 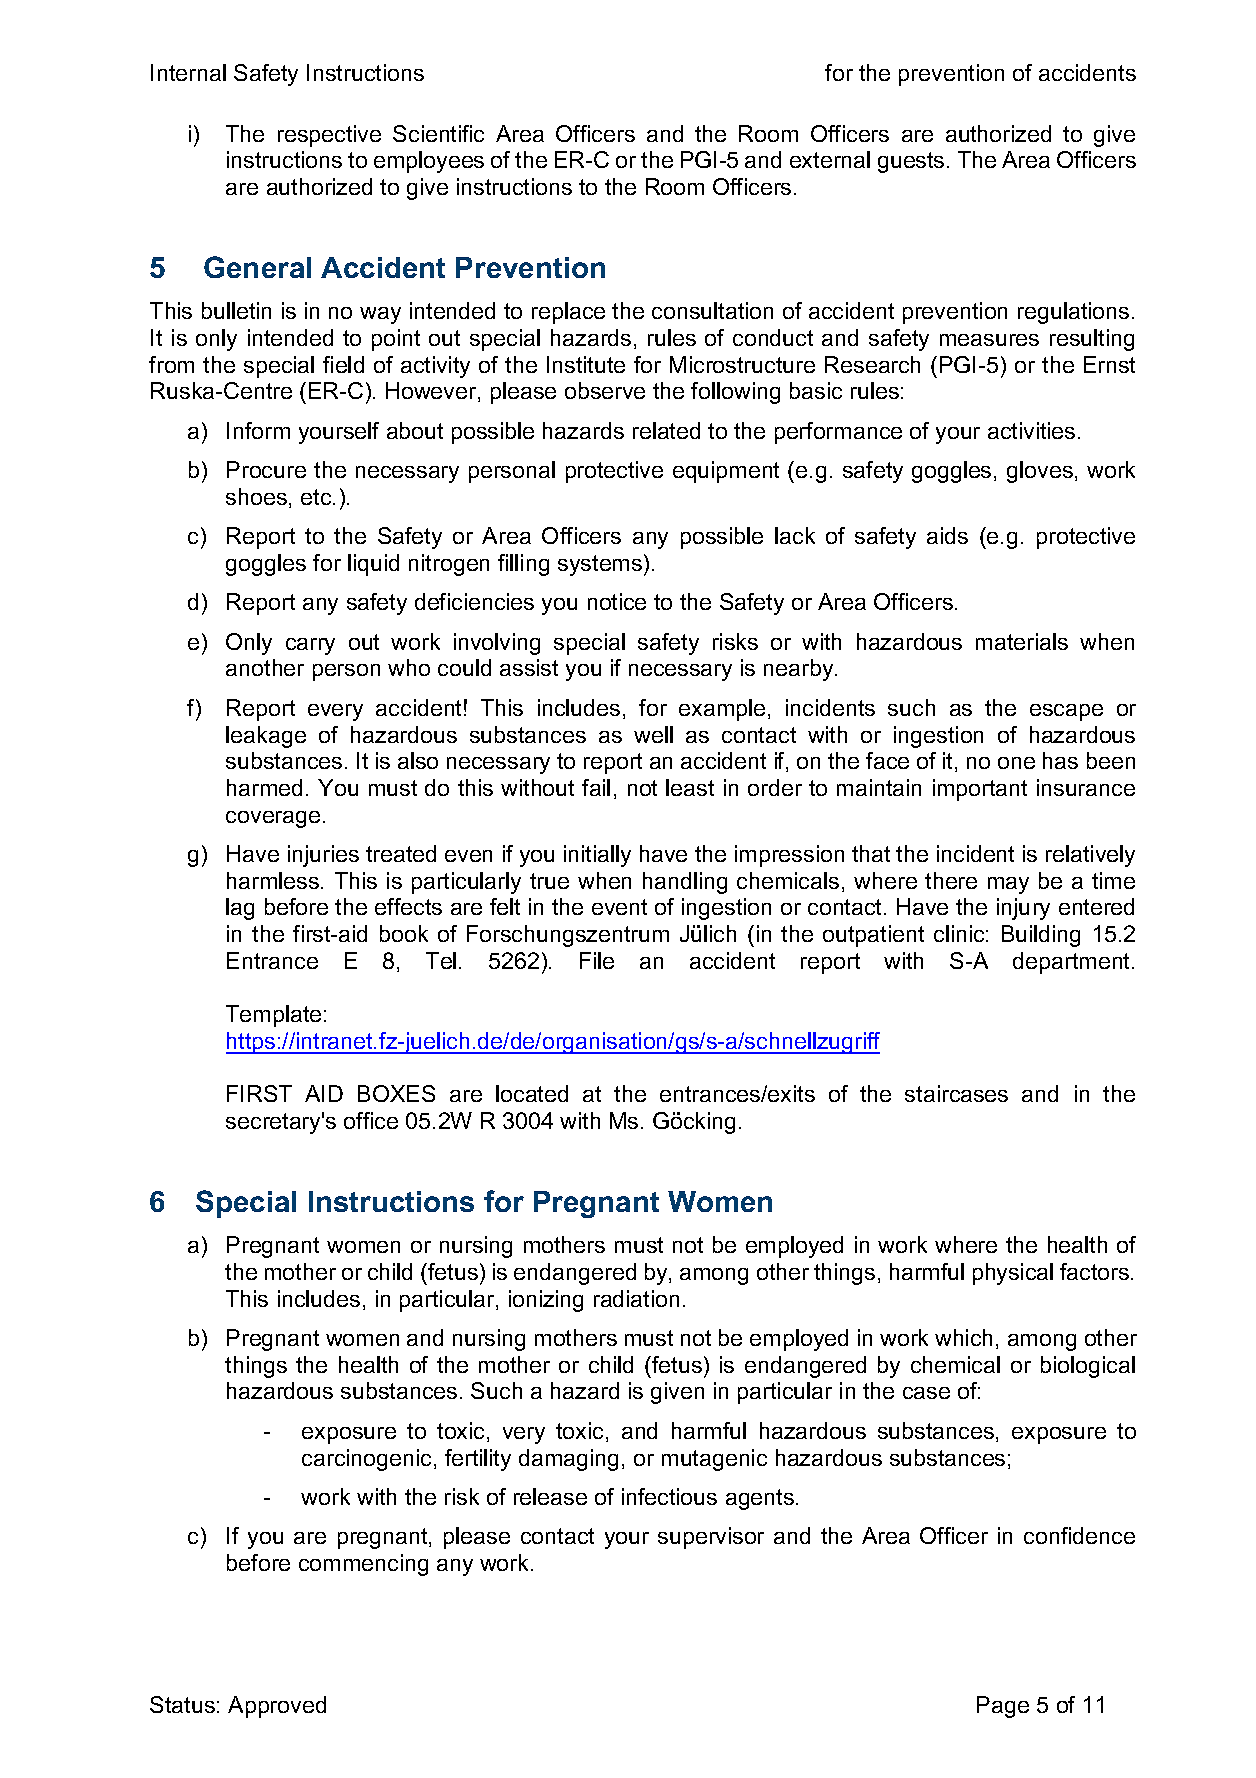 I want to click on radiation, so click(x=636, y=1298).
